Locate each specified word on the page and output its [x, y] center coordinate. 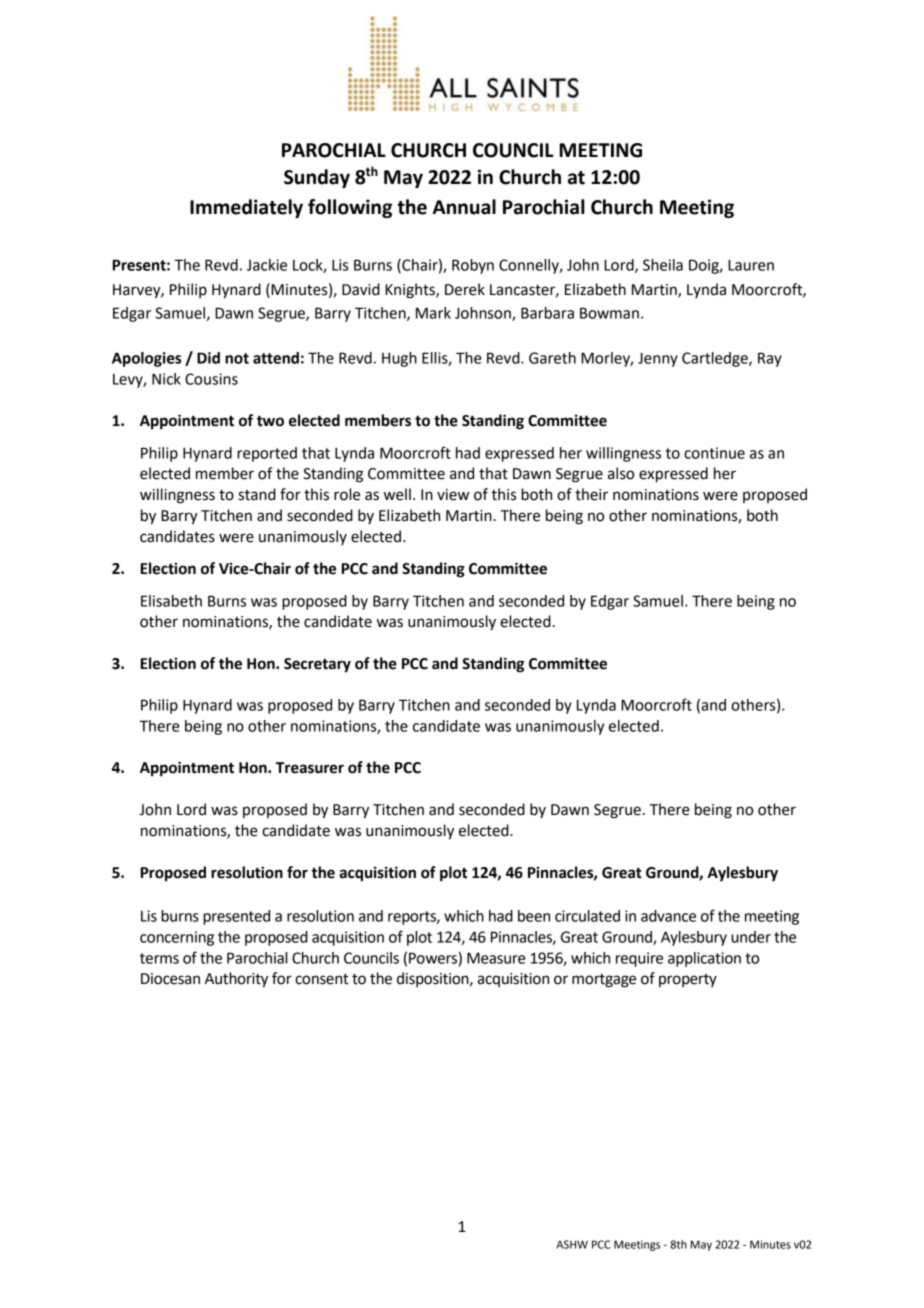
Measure [496, 958]
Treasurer [310, 768]
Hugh [399, 359]
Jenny [658, 359]
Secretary [317, 665]
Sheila [663, 265]
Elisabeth [171, 601]
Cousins [211, 379]
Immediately [246, 208]
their [591, 494]
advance [668, 916]
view [453, 495]
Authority [236, 980]
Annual [464, 207]
